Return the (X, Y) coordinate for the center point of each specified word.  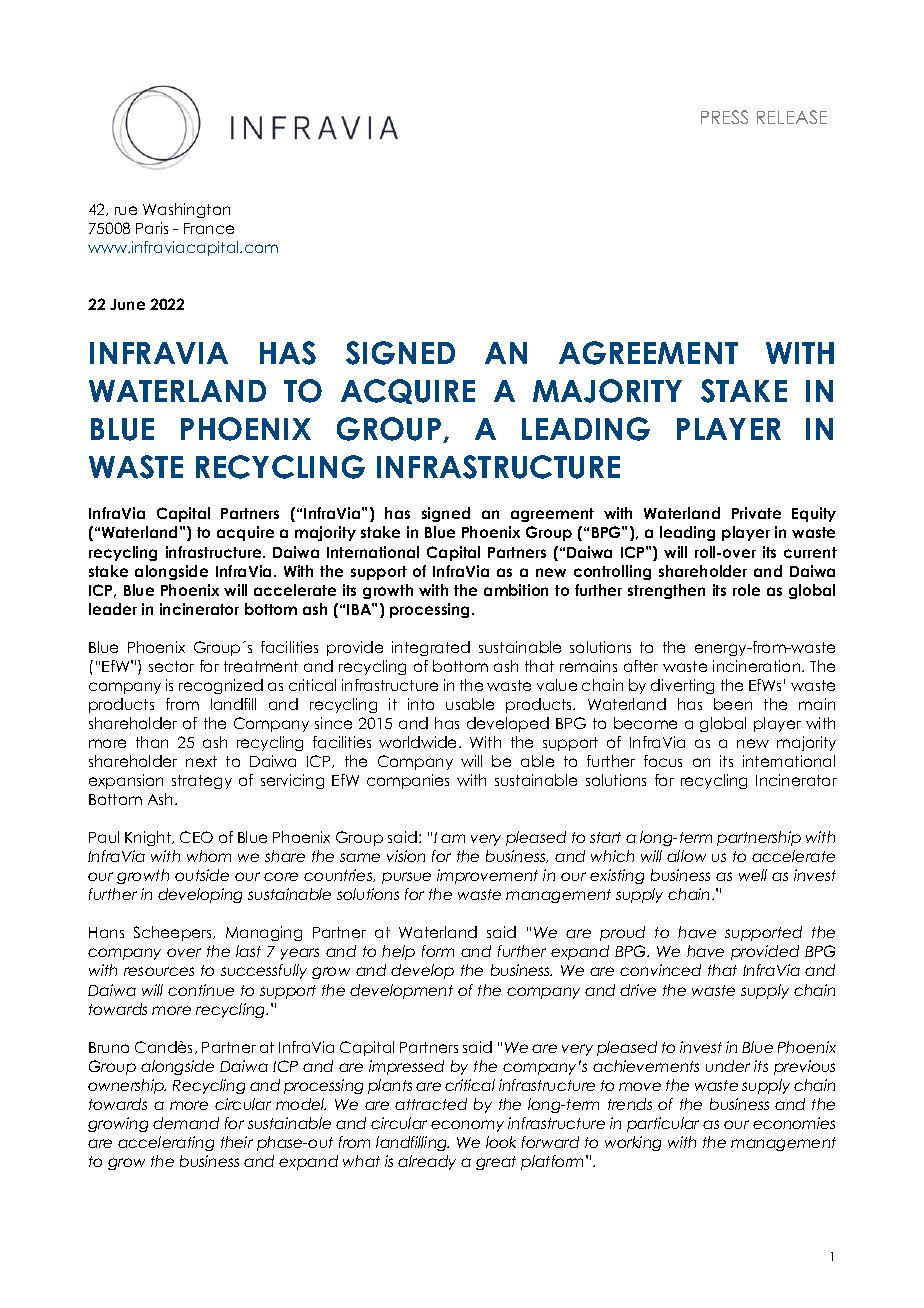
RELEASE (792, 117)
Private (756, 513)
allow (686, 856)
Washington (186, 210)
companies (408, 781)
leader (113, 609)
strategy (202, 782)
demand (186, 1123)
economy (467, 1126)
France (209, 228)
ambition (516, 590)
